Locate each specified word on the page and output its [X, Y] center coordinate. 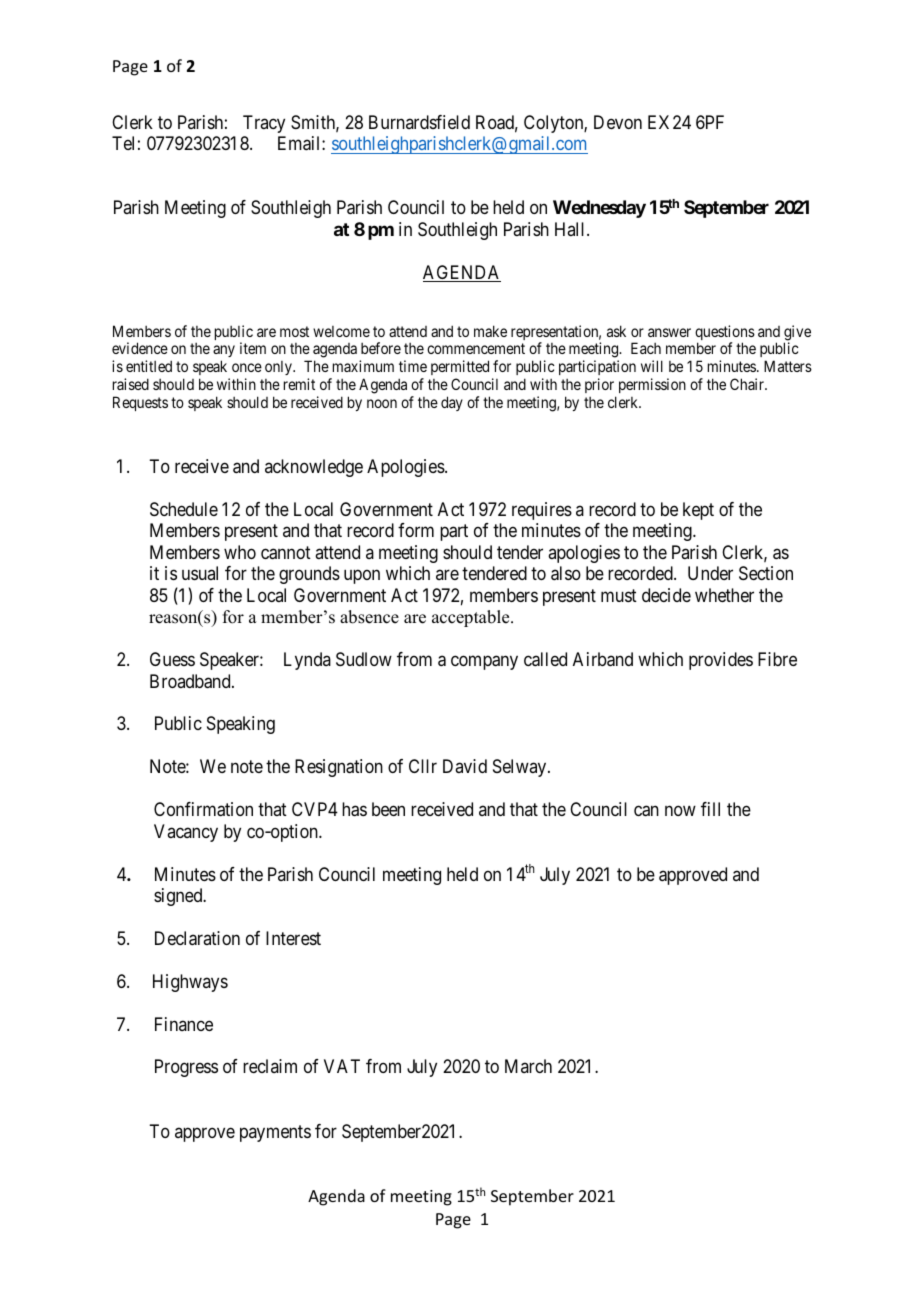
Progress [186, 1068]
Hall [571, 229]
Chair [748, 384]
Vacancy [186, 833]
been [388, 809]
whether [724, 595]
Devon [618, 122]
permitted [460, 369]
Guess [172, 659]
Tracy [264, 124]
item [253, 348]
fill [710, 809]
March [528, 1066]
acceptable [472, 618]
